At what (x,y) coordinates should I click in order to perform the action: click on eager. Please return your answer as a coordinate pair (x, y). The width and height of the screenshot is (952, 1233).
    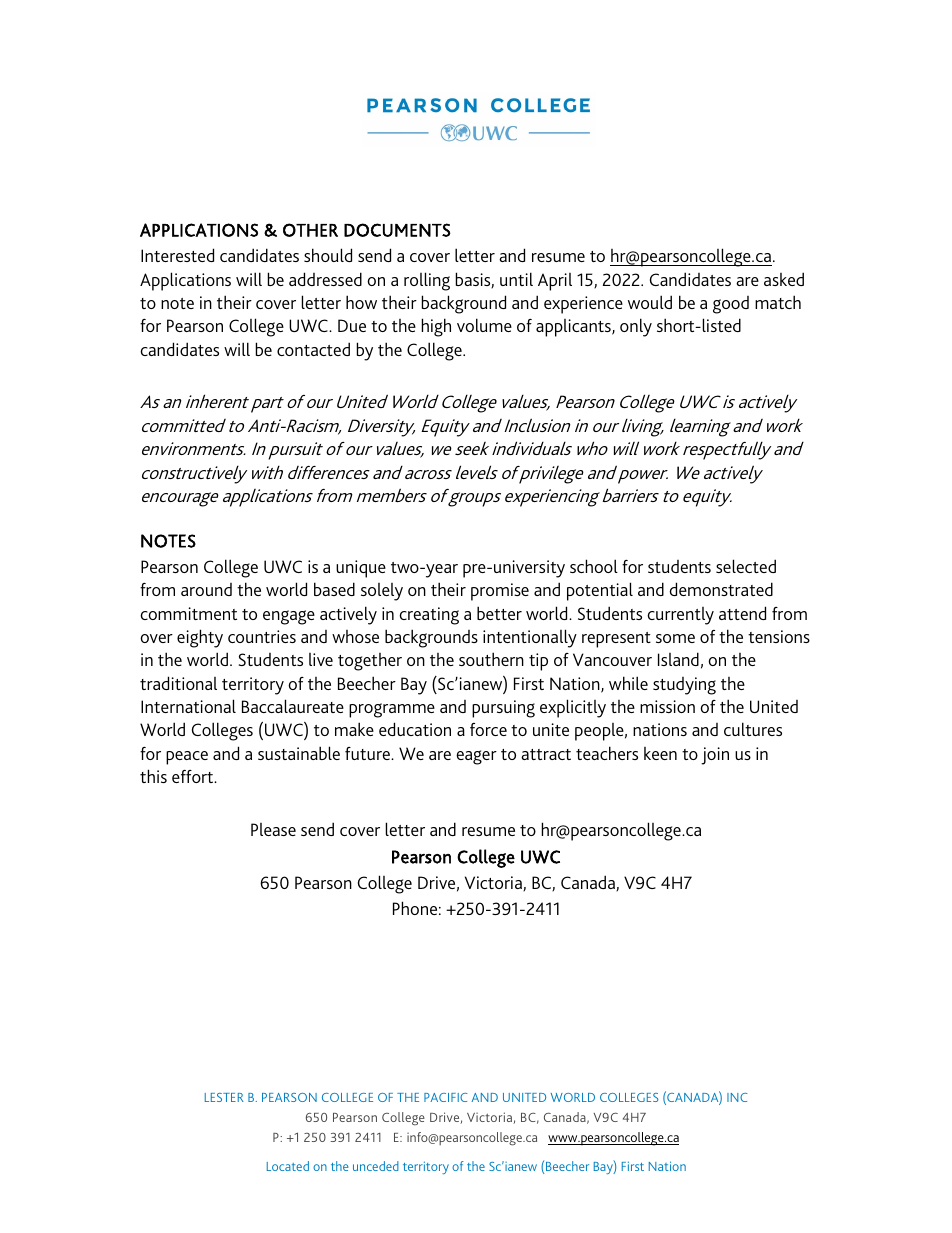
    Looking at the image, I should click on (476, 757).
